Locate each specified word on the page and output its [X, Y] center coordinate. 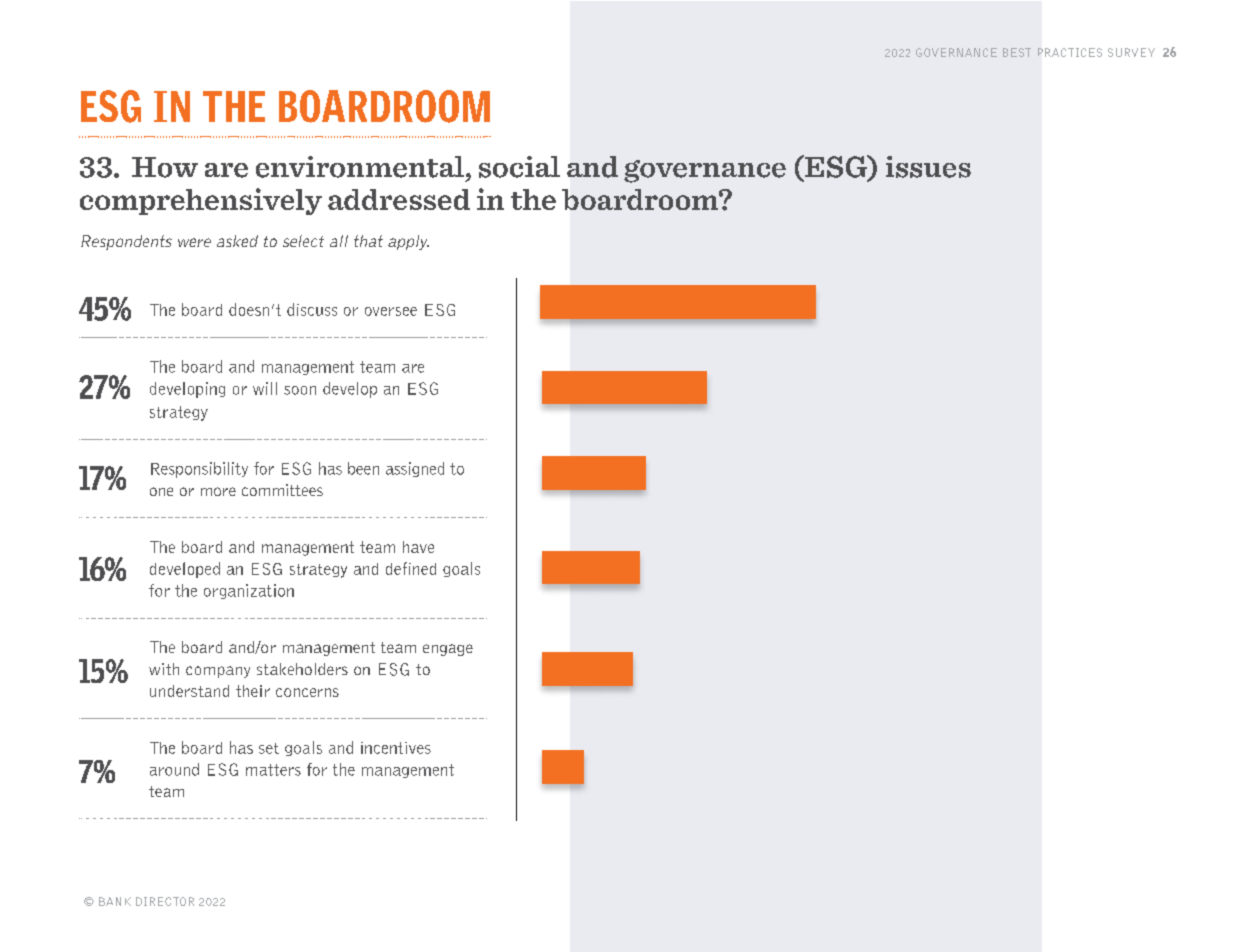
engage [448, 650]
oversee [391, 311]
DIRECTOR [165, 901]
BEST [1017, 52]
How [165, 167]
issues [928, 167]
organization [249, 591]
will [265, 388]
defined [411, 568]
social [519, 167]
